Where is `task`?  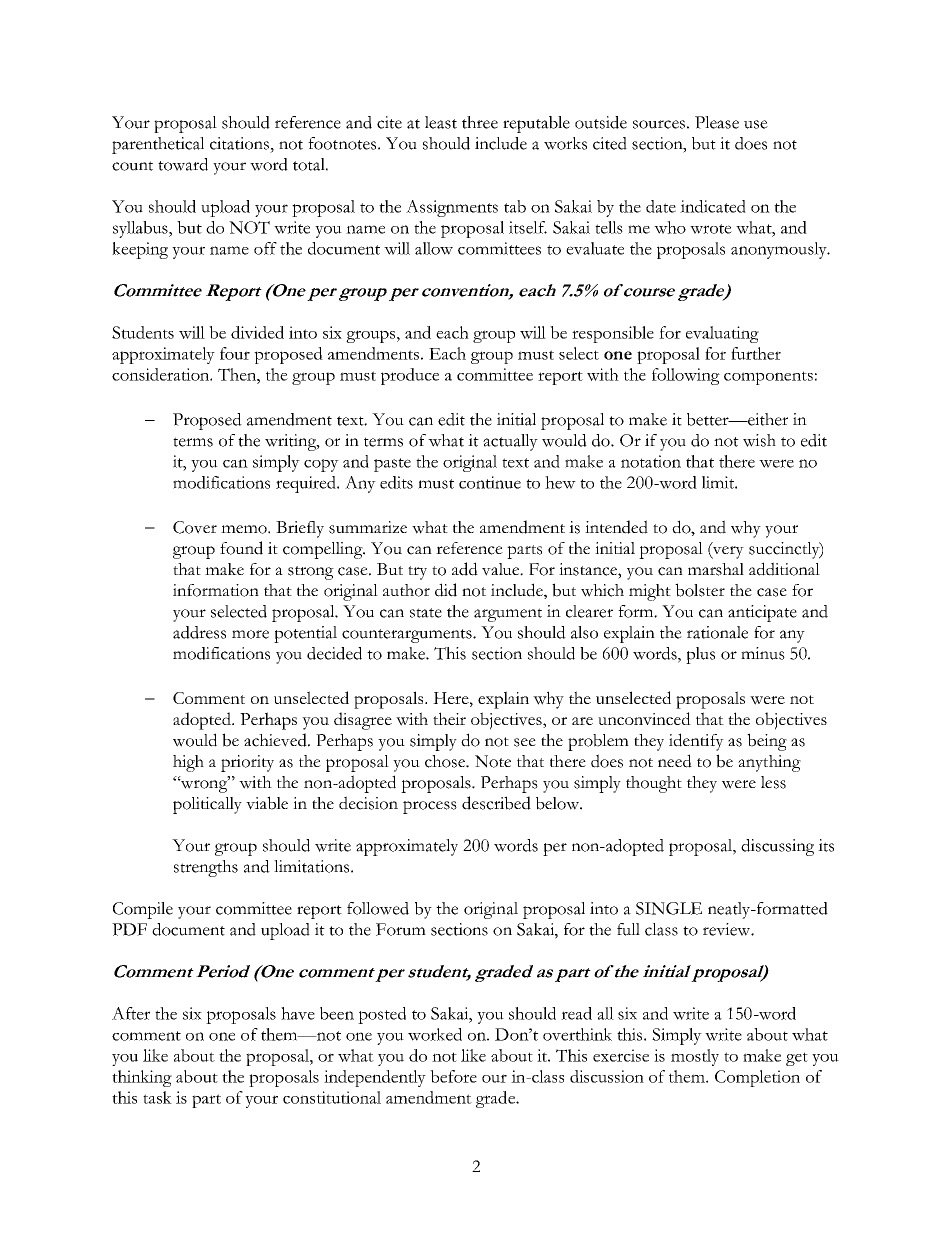 task is located at coordinates (157, 1097).
